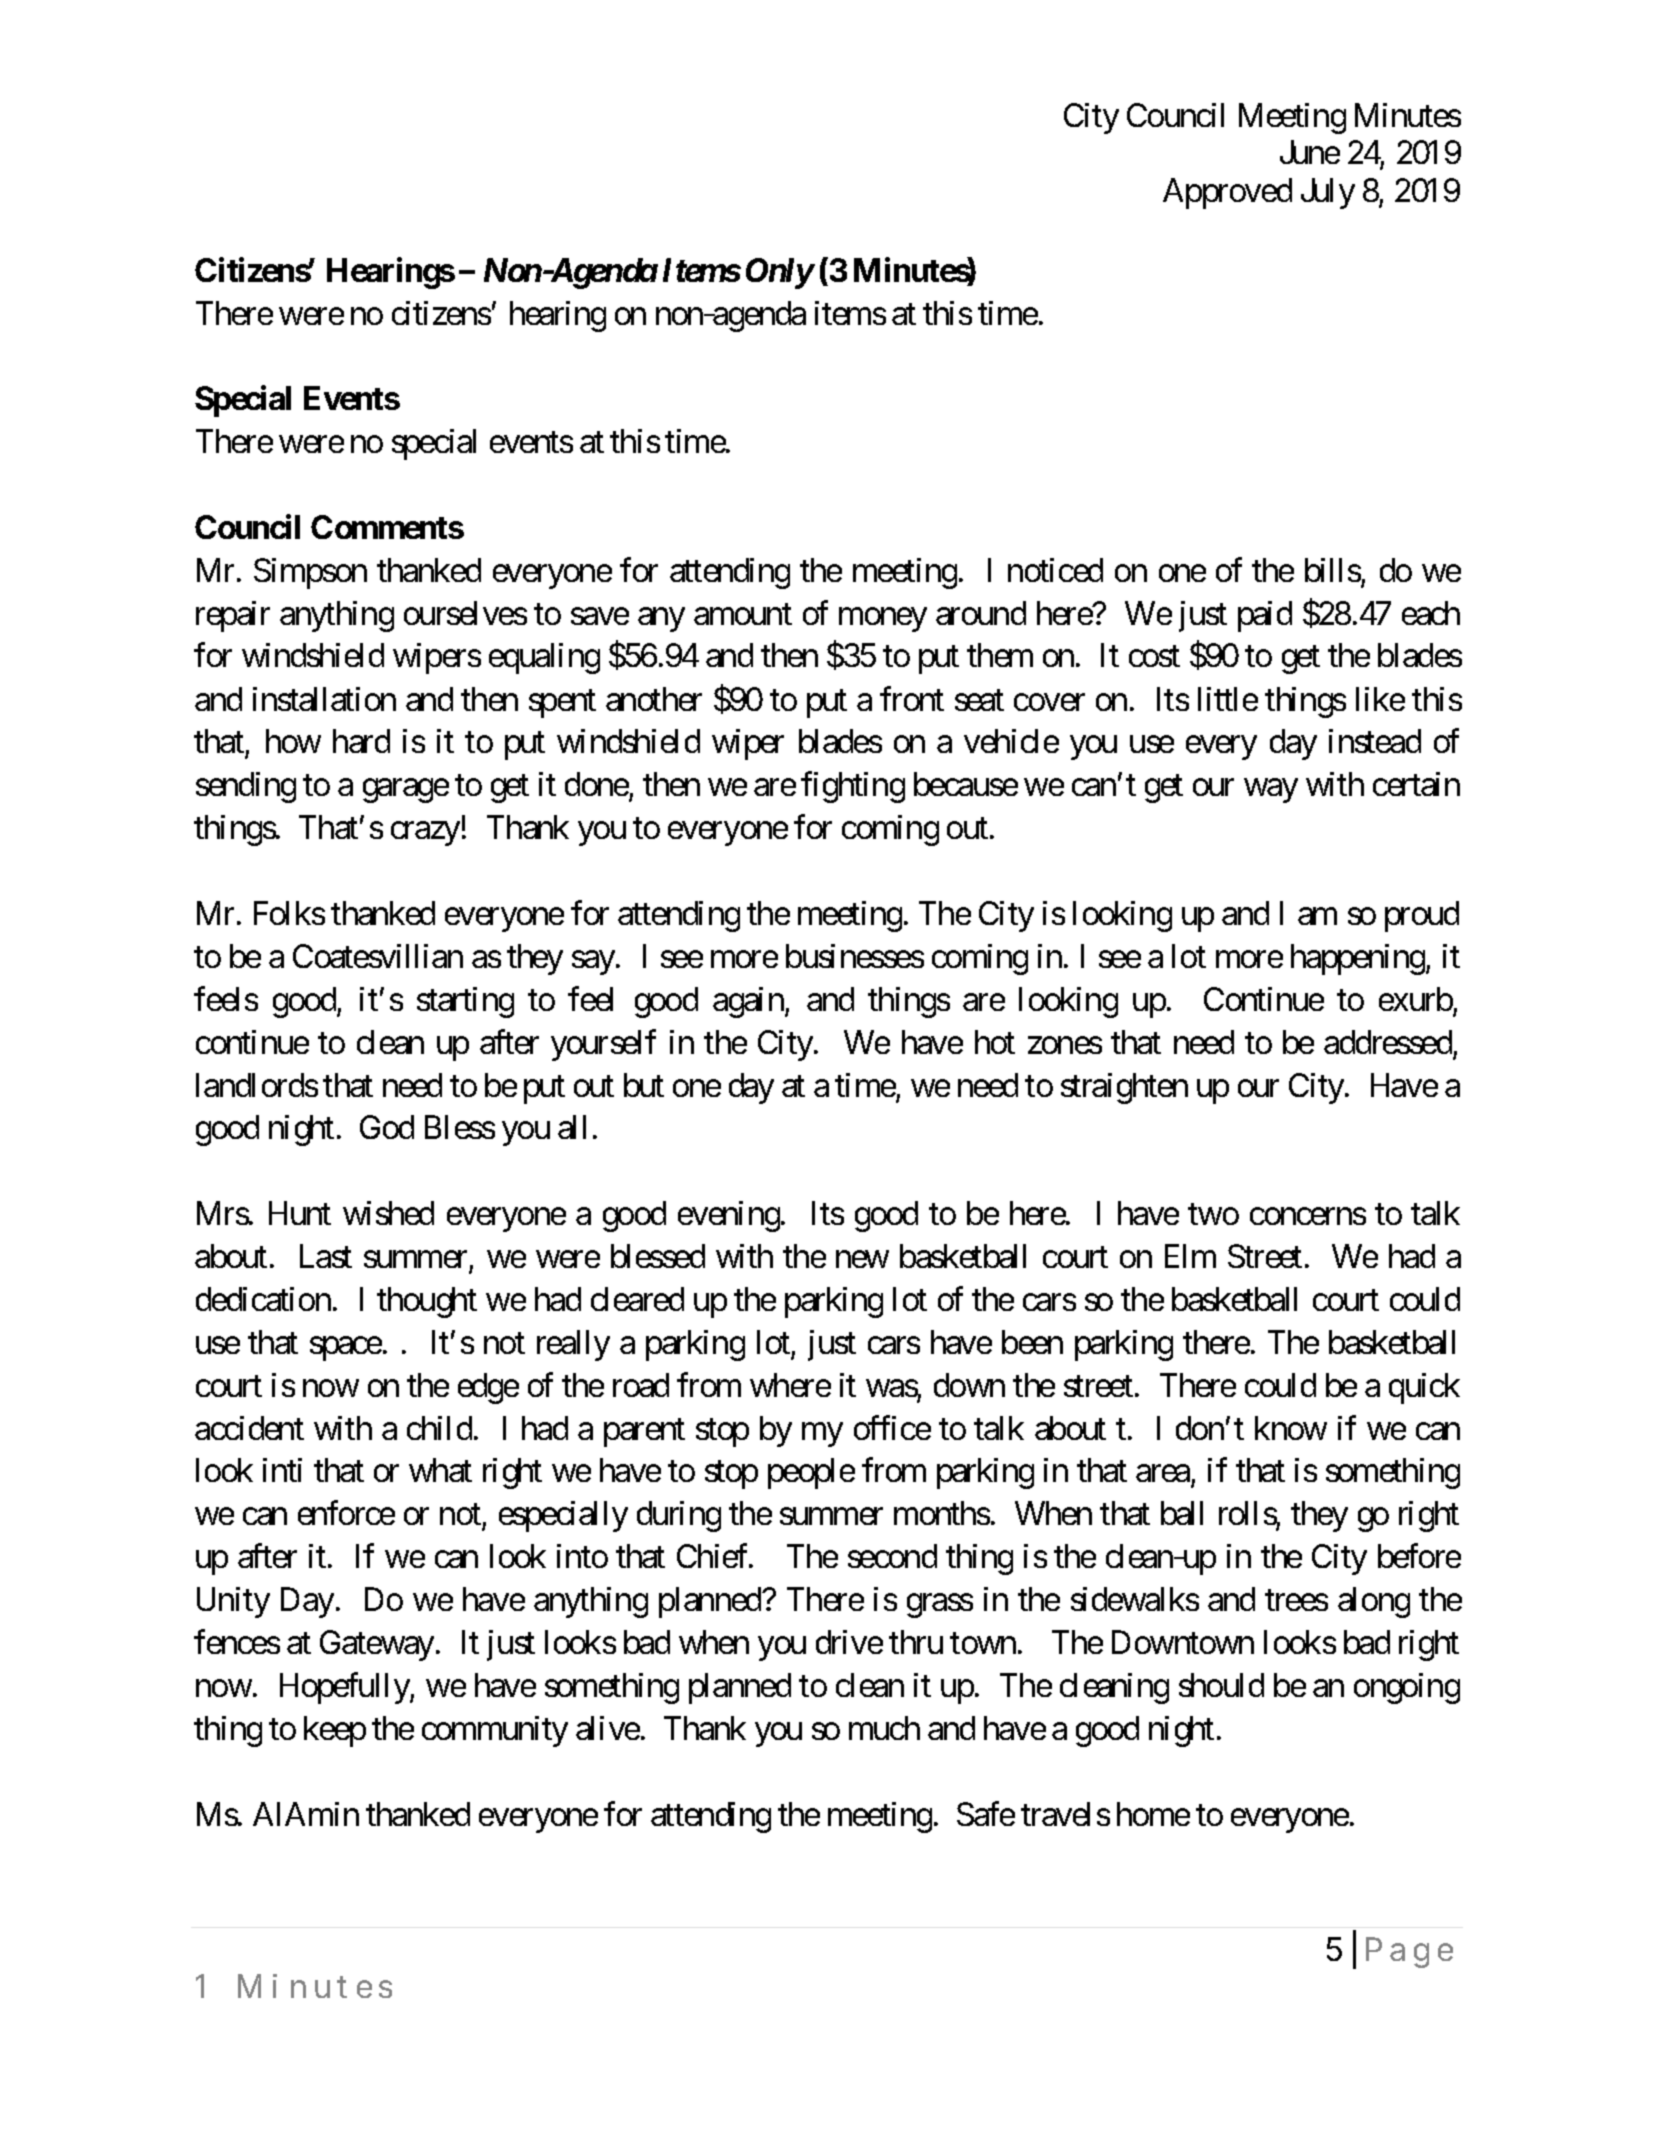  Describe the element at coordinates (345, 1688) in the document. I see `Hopefully` at that location.
